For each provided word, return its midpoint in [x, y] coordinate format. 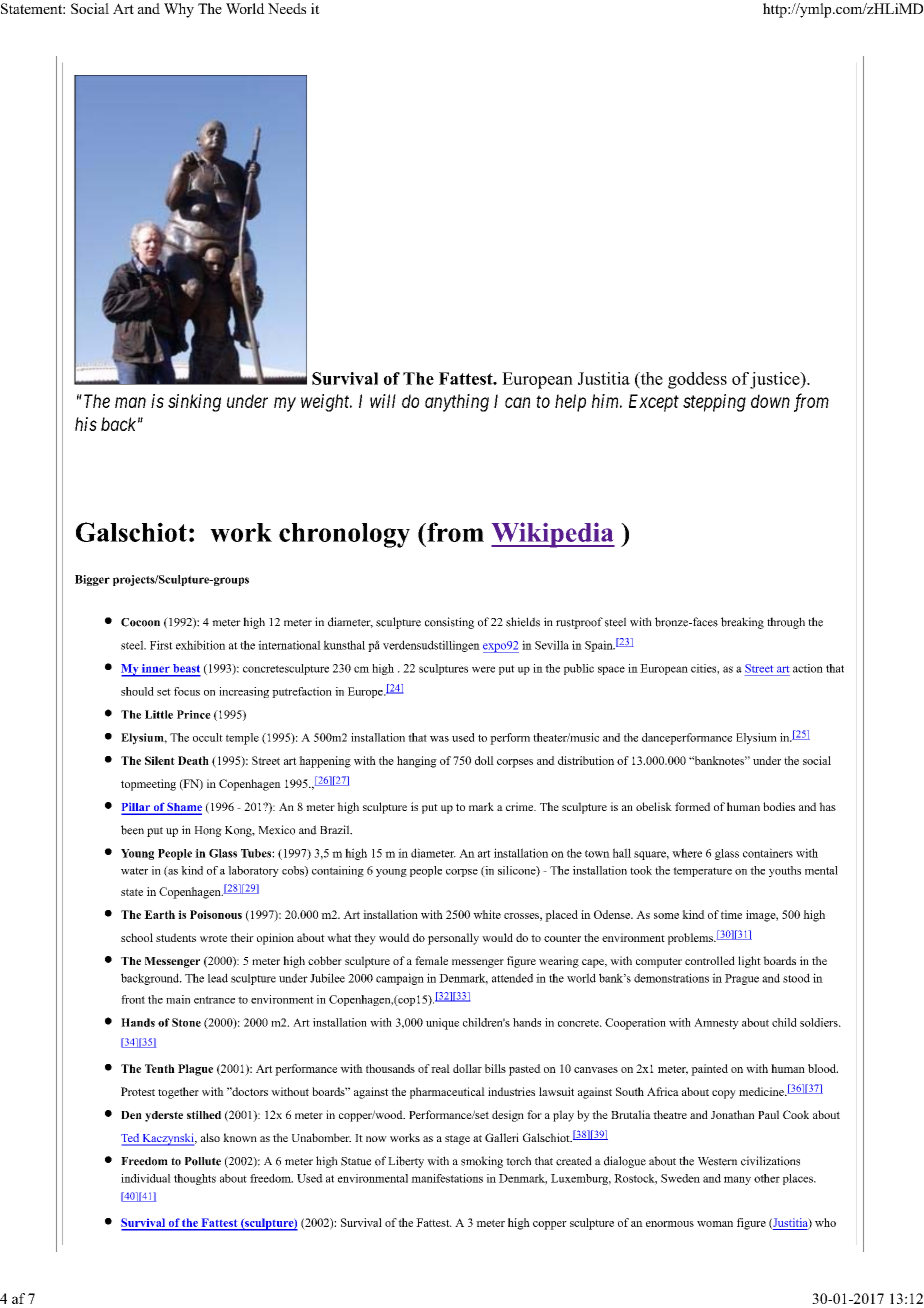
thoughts [195, 1179]
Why [179, 10]
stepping [714, 403]
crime [521, 806]
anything [457, 403]
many [737, 1180]
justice [776, 380]
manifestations [447, 1178]
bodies [779, 806]
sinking [194, 403]
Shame [183, 808]
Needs [287, 8]
